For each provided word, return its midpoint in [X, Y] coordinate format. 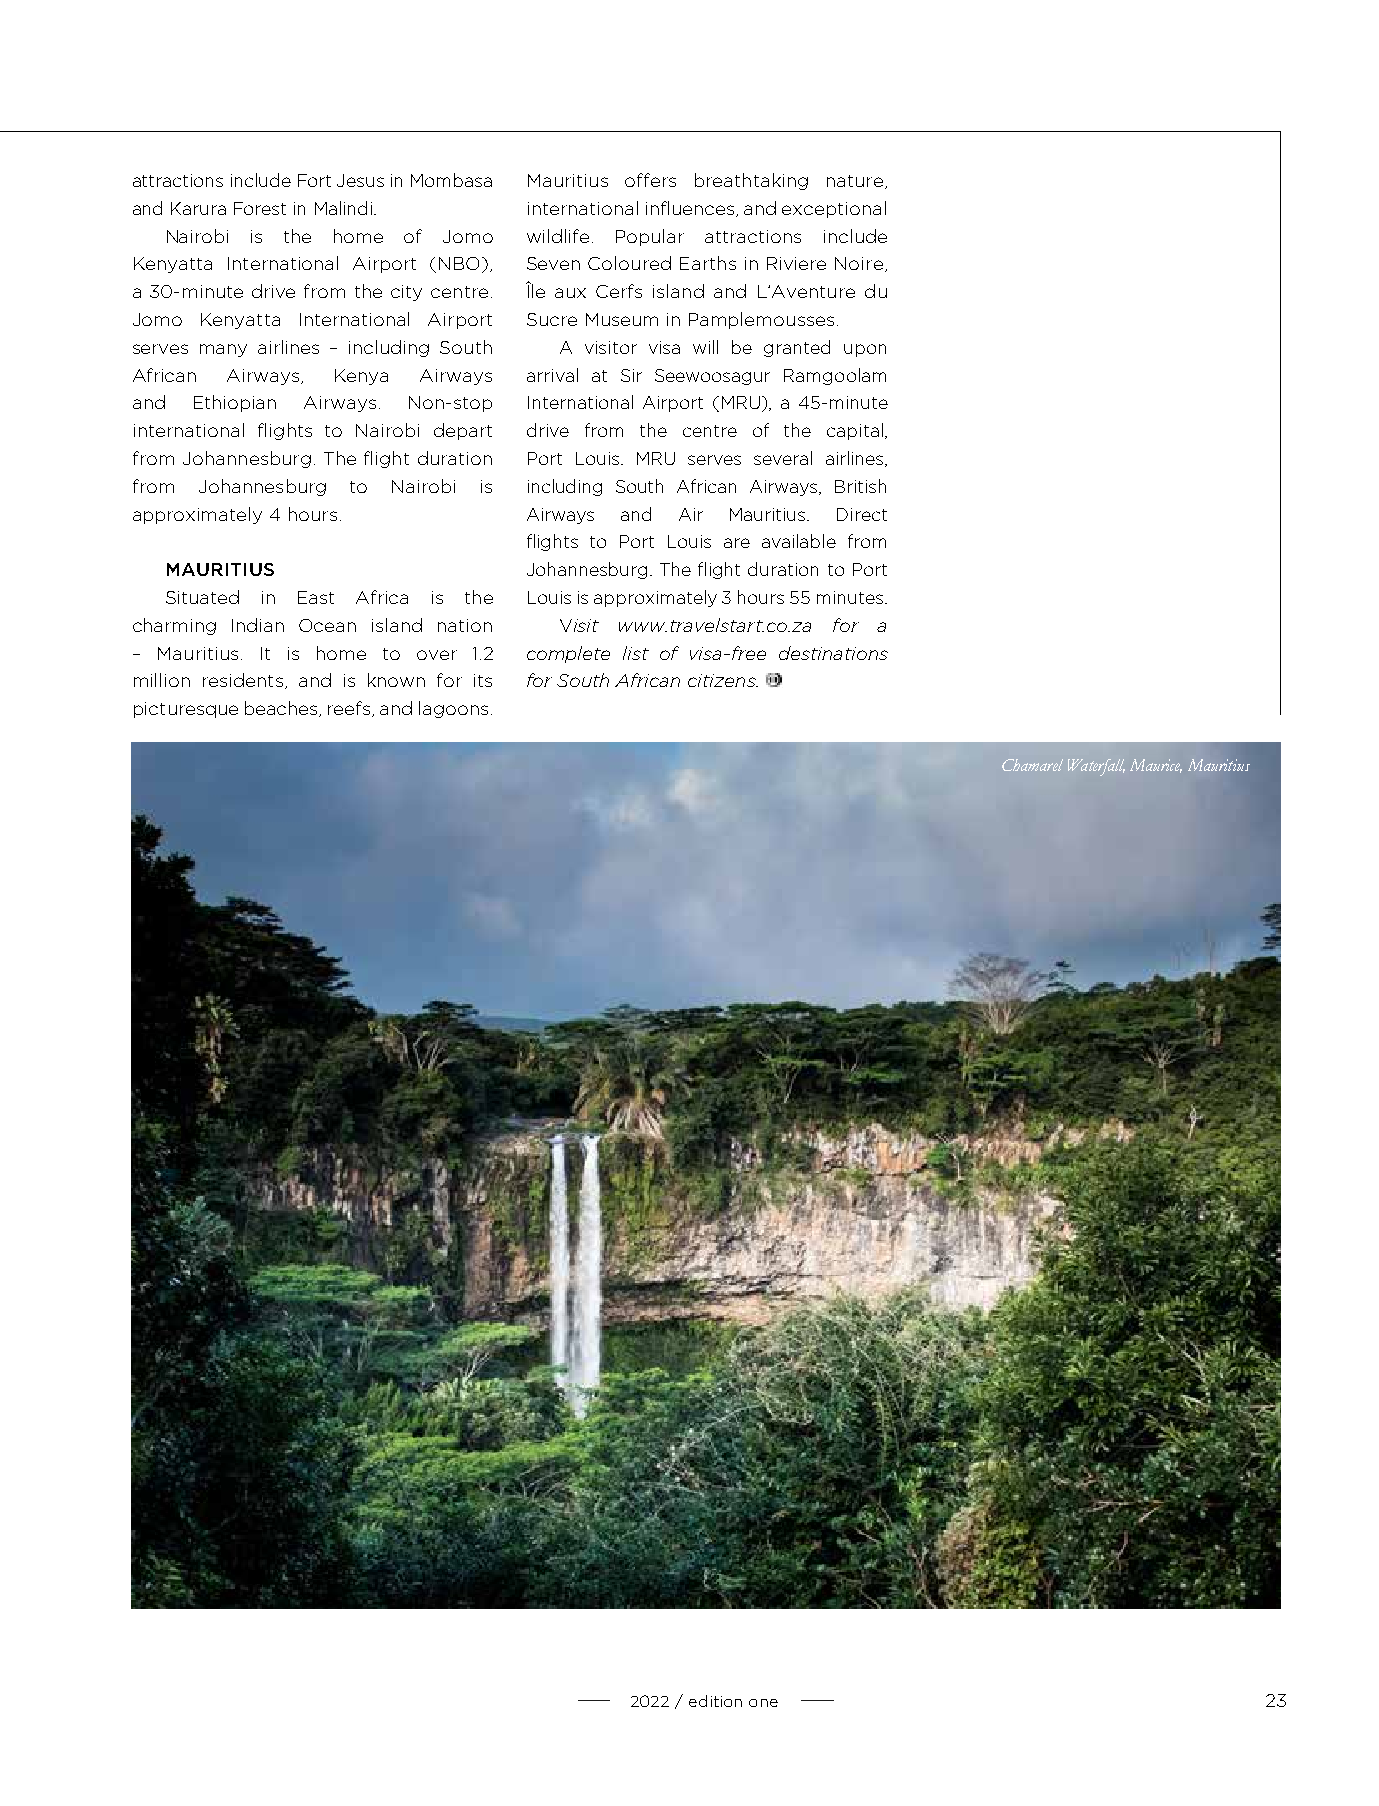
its [483, 680]
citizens [723, 680]
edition [715, 1701]
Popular [650, 237]
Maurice [1156, 766]
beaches [282, 709]
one [763, 1703]
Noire [859, 263]
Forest [260, 208]
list [636, 653]
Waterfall [1096, 767]
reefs [350, 709]
